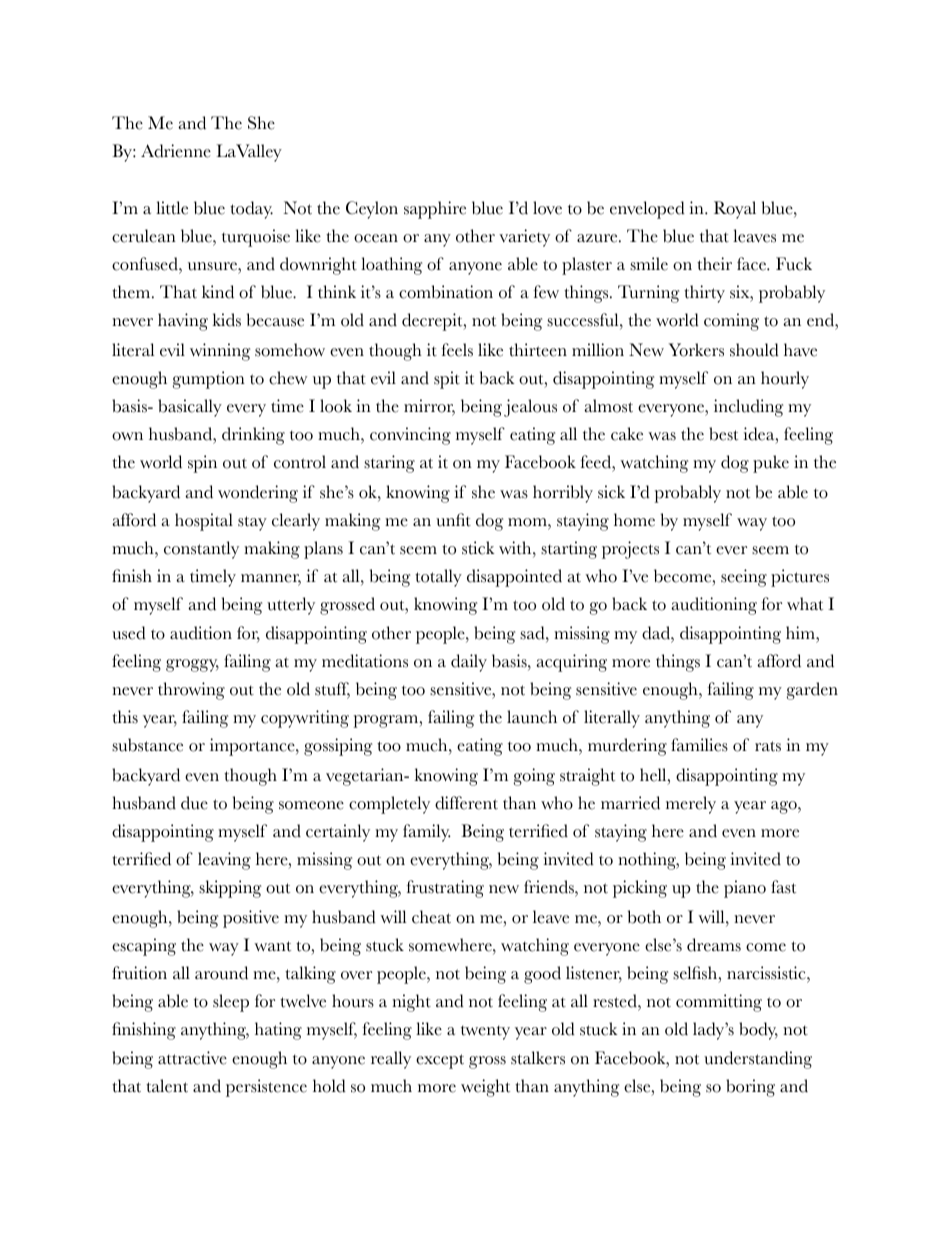  What do you see at coordinates (192, 1058) in the screenshot?
I see `attractive` at bounding box center [192, 1058].
